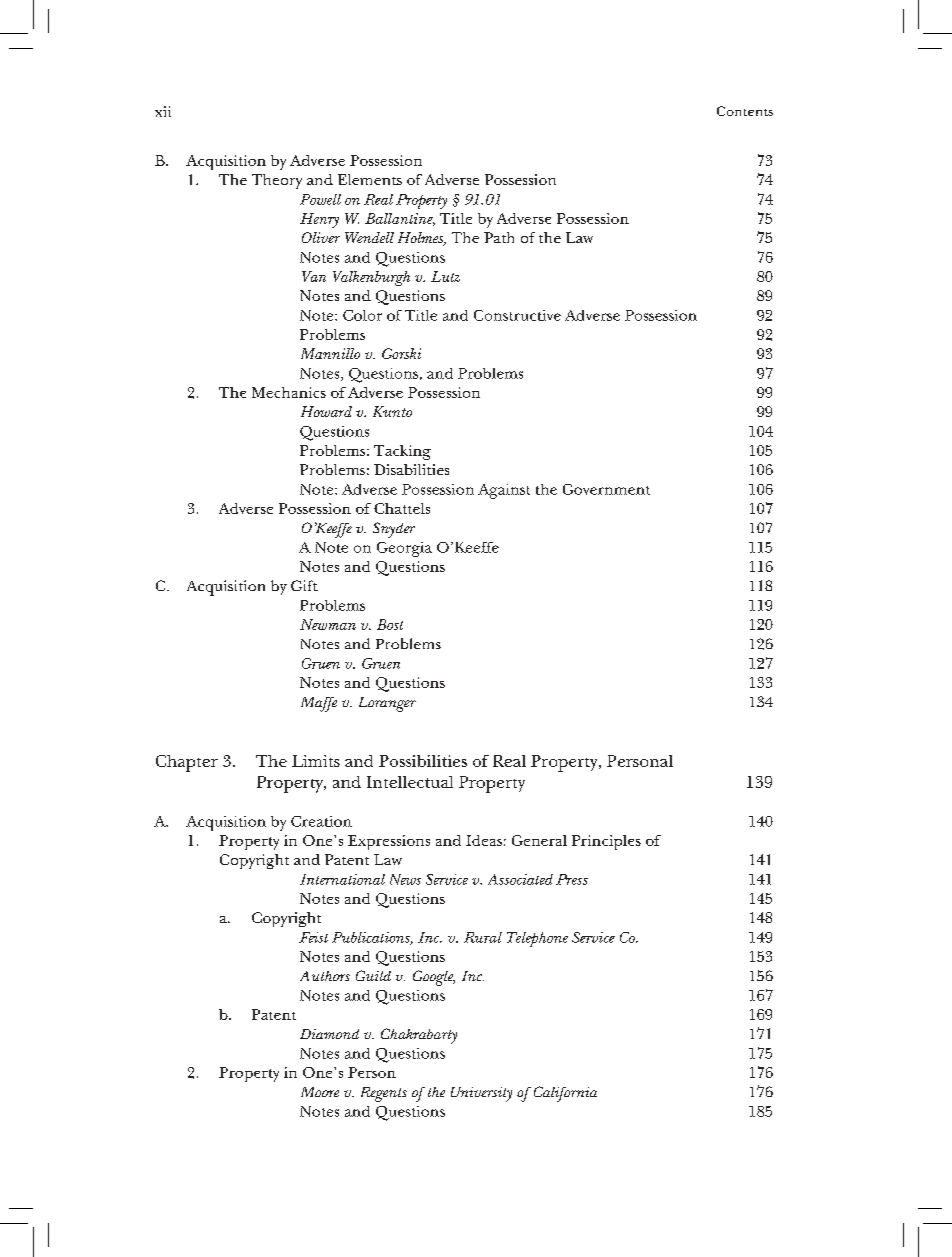  Describe the element at coordinates (499, 237) in the screenshot. I see `Path` at that location.
